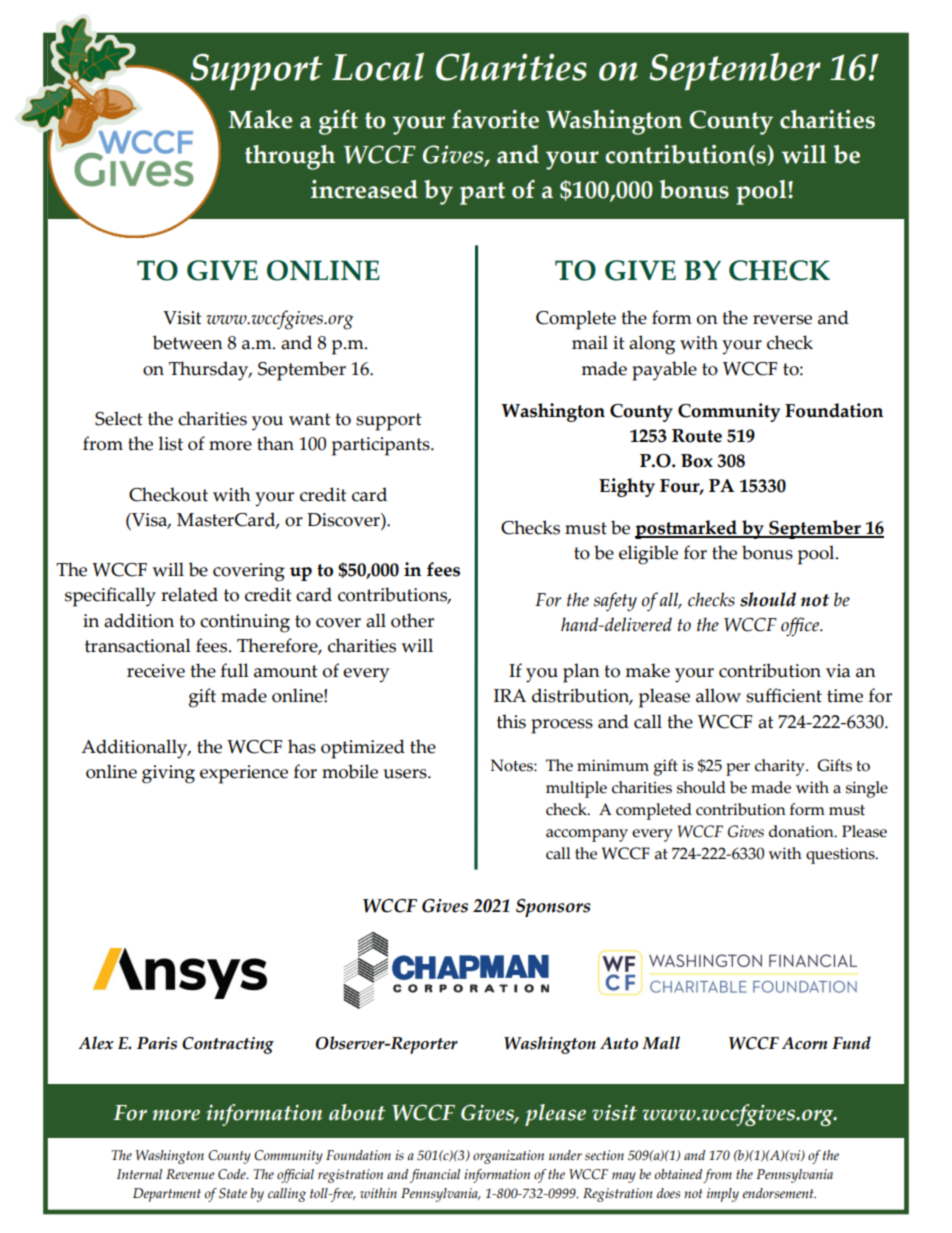 The width and height of the screenshot is (952, 1233). What do you see at coordinates (190, 1174) in the screenshot?
I see `Revenue` at bounding box center [190, 1174].
